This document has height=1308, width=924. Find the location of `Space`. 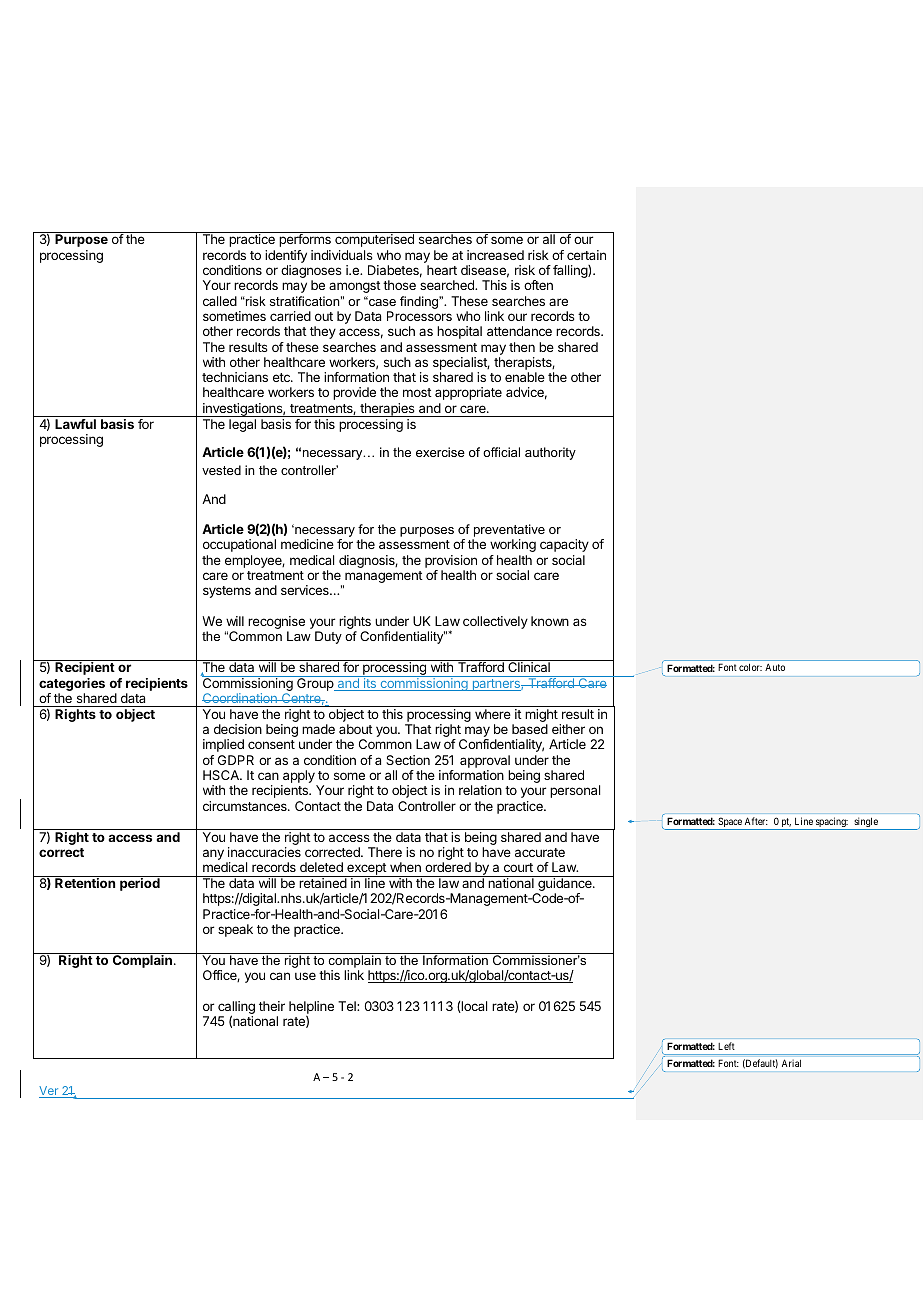

Space is located at coordinates (730, 823).
